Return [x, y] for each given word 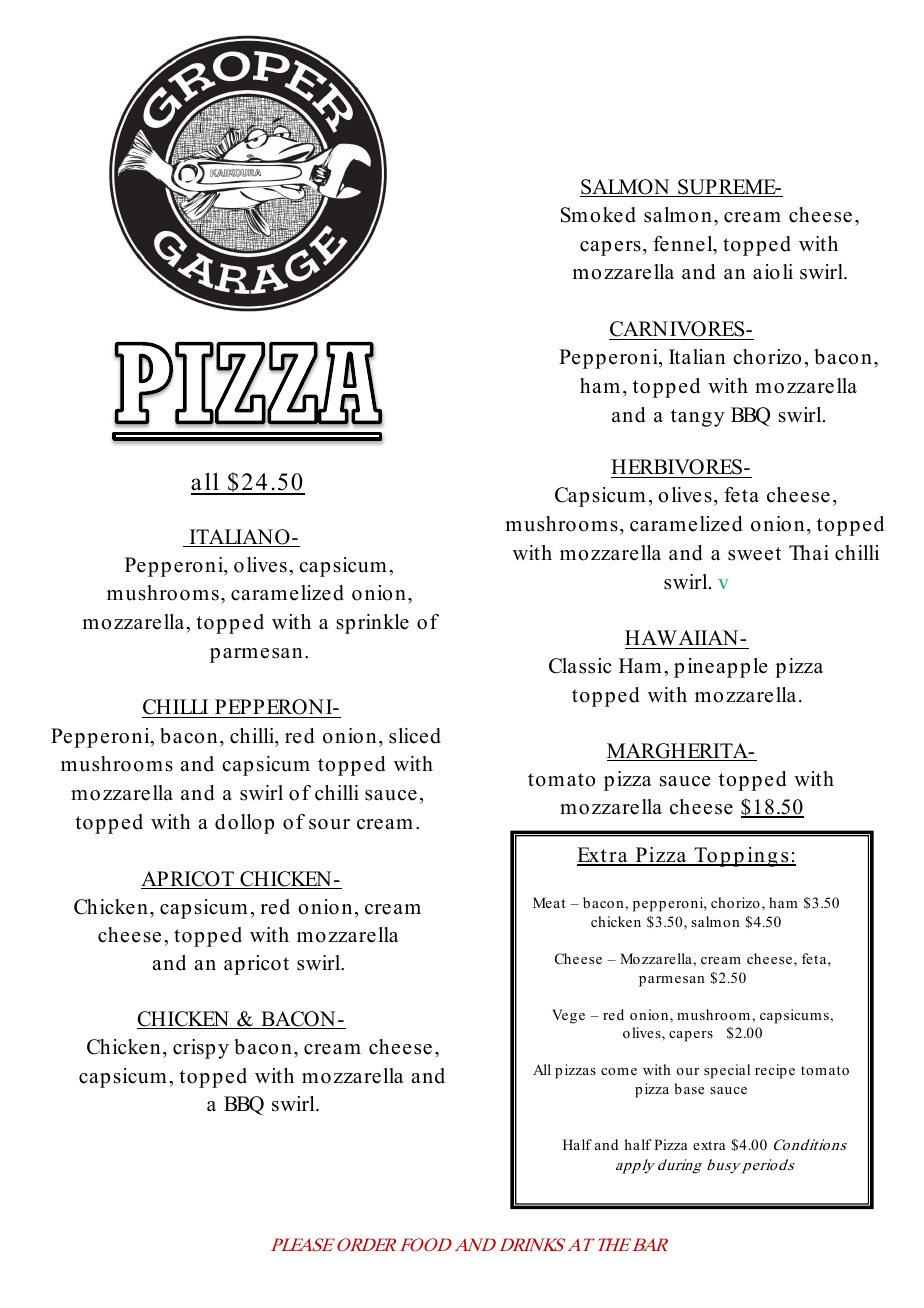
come [619, 1071]
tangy [698, 418]
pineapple [721, 668]
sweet [754, 554]
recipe [775, 1071]
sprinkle [373, 624]
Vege [568, 1016]
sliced [415, 736]
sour [329, 824]
